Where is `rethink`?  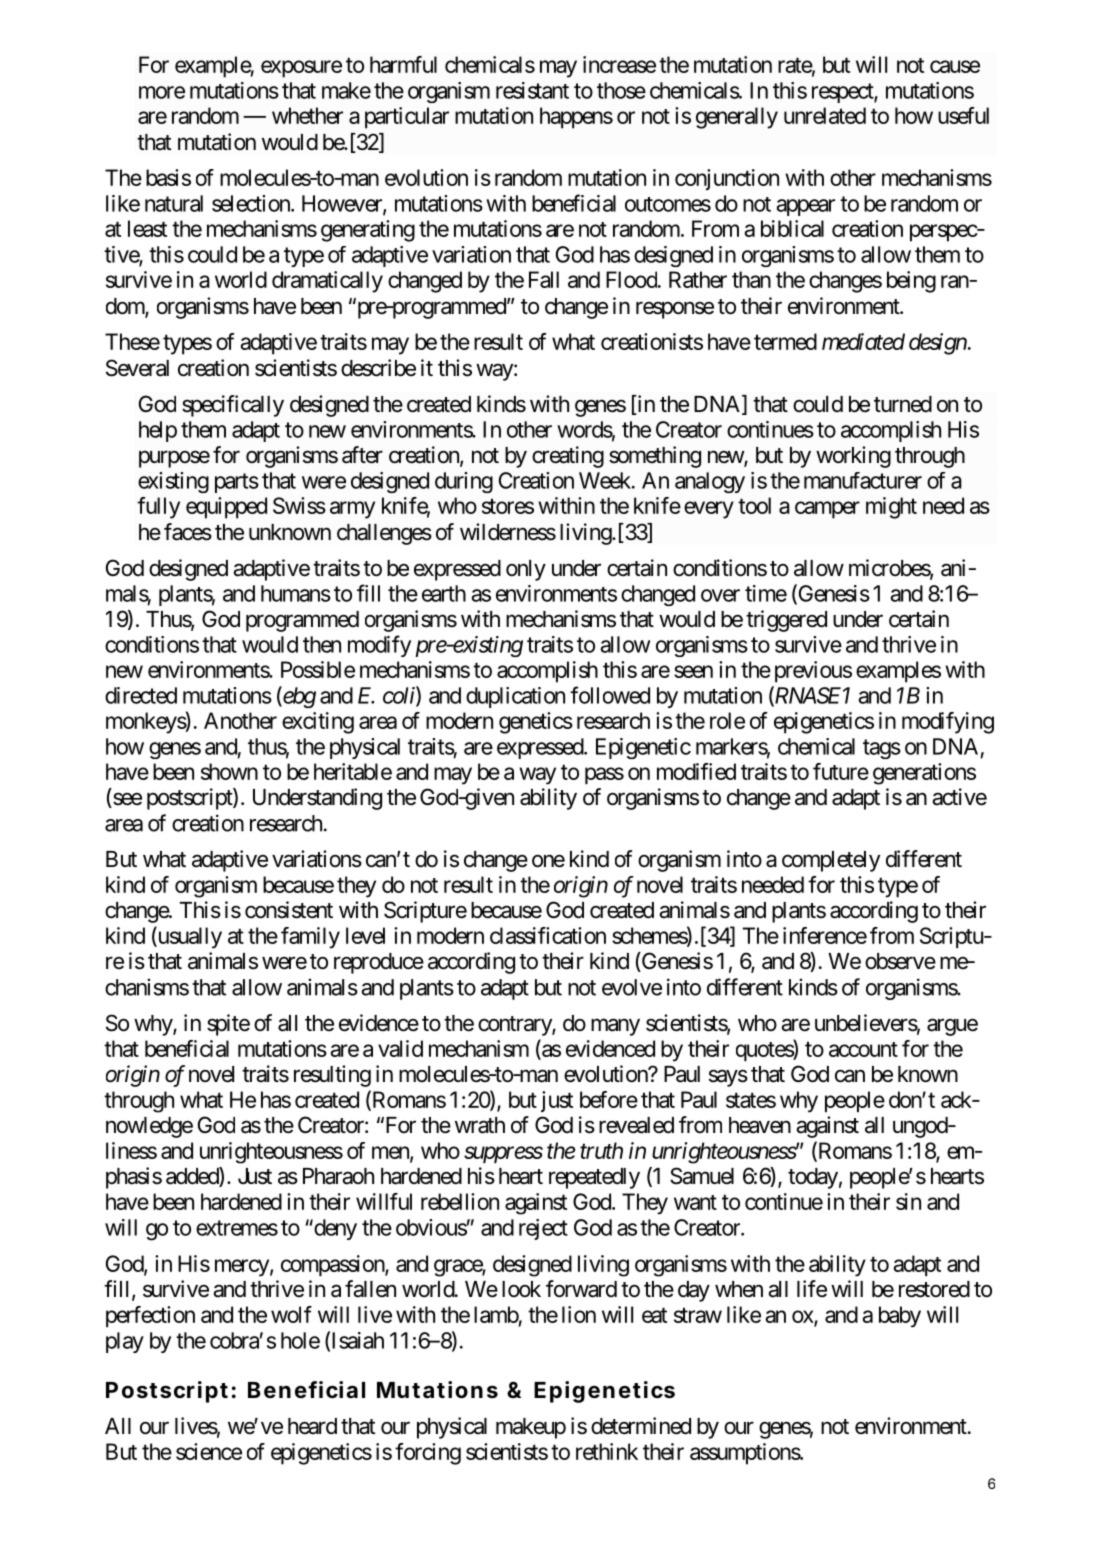 rethink is located at coordinates (607, 1451).
